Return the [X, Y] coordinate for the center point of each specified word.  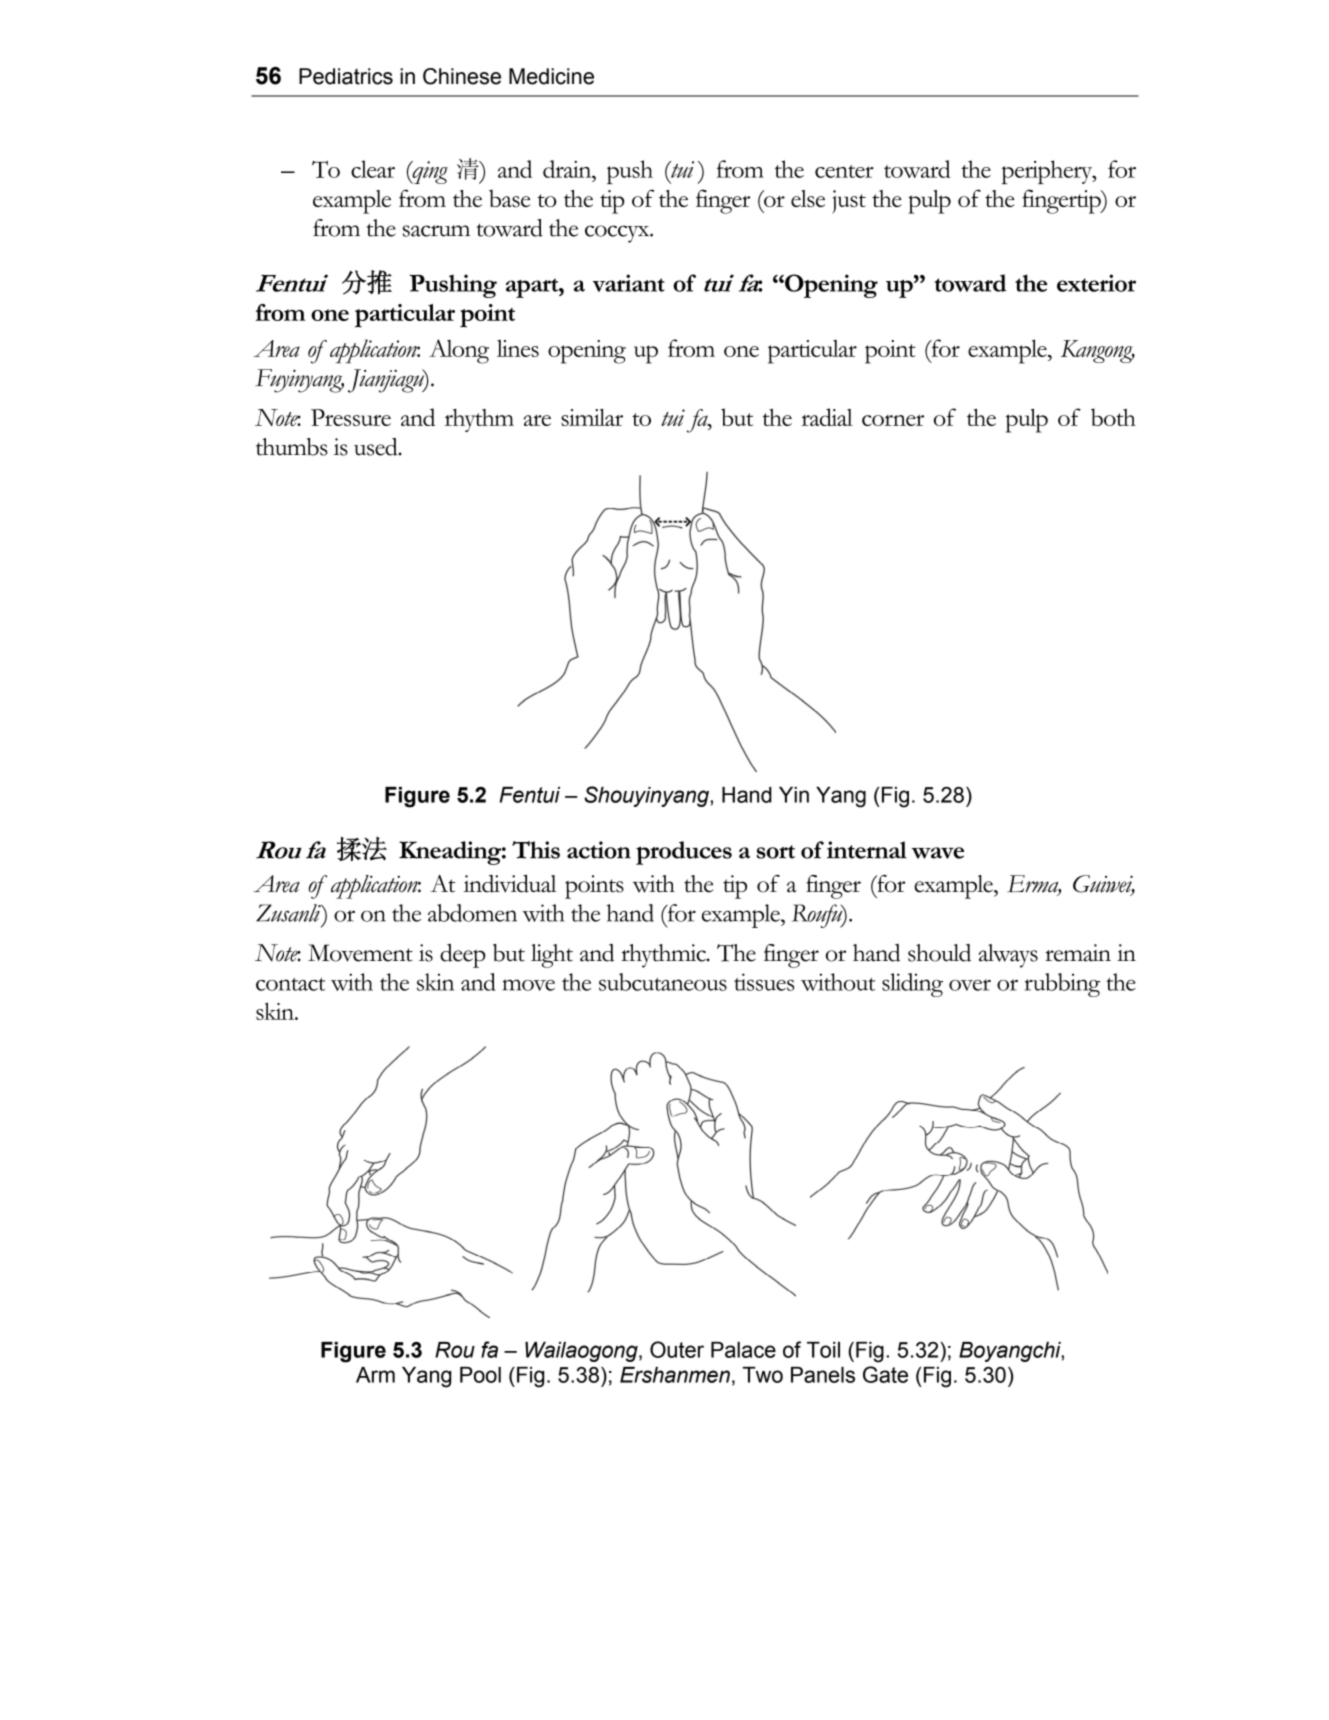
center [844, 171]
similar [592, 417]
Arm [375, 1375]
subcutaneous [663, 982]
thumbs [292, 447]
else [808, 198]
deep [463, 956]
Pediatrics [346, 76]
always [1008, 956]
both [1113, 417]
